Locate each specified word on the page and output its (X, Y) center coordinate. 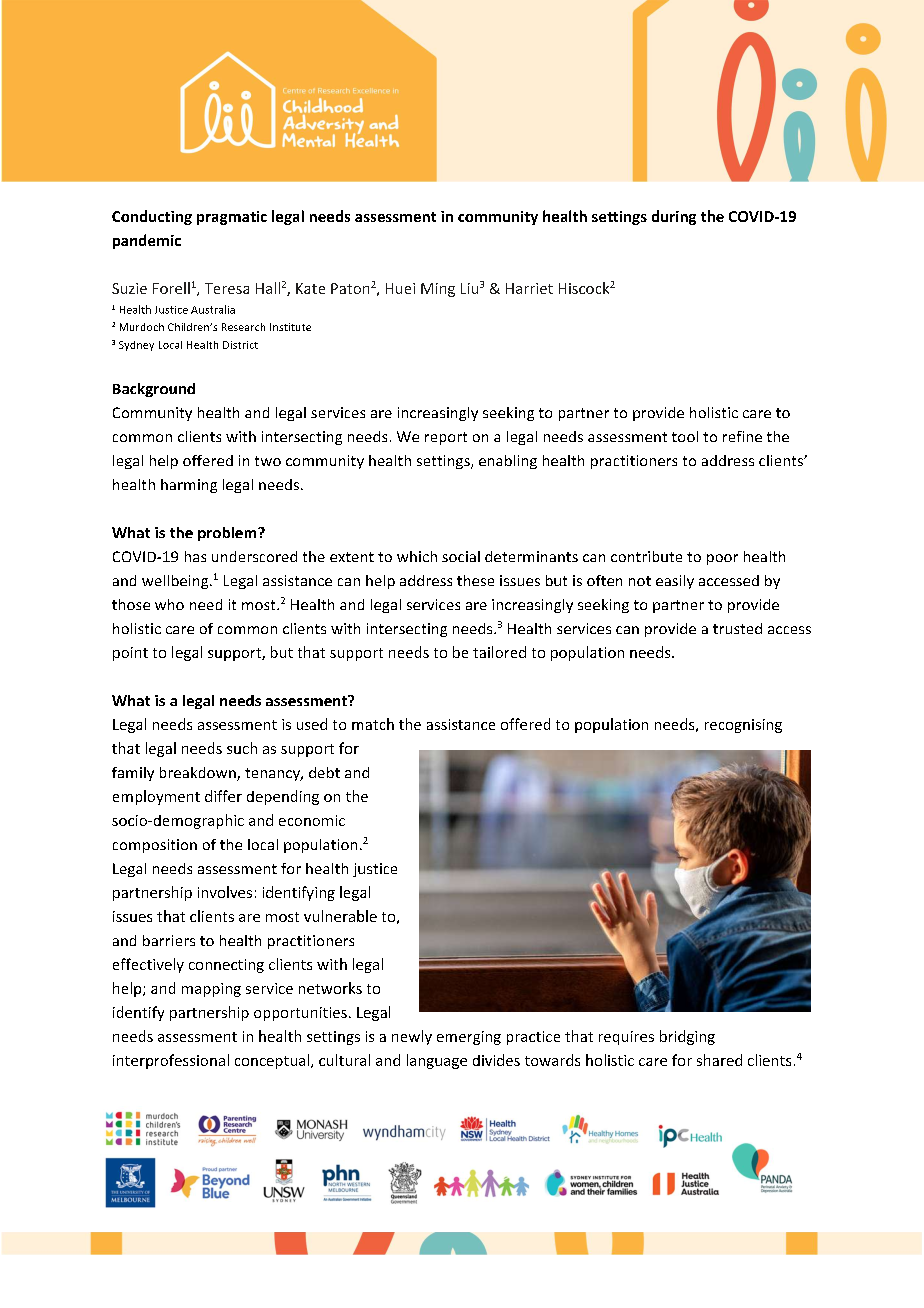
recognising (743, 726)
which (417, 556)
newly (412, 1037)
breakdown (199, 774)
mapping (211, 990)
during (674, 217)
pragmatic (232, 218)
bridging (687, 1037)
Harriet (529, 288)
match (373, 724)
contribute (646, 556)
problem (228, 534)
